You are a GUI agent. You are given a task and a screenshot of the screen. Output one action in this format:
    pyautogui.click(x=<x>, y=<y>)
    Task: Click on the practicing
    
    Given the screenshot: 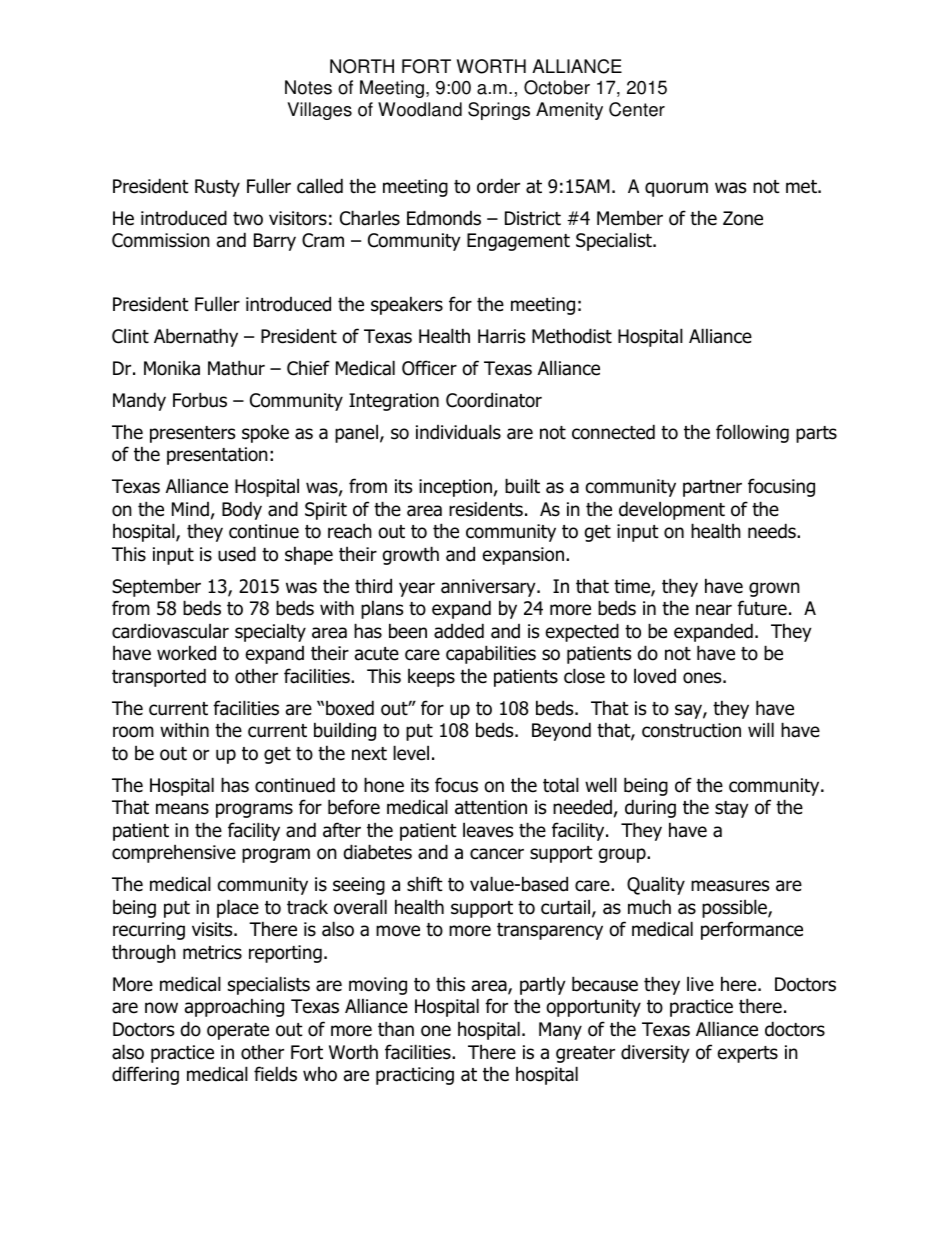 What is the action you would take?
    pyautogui.click(x=415, y=1076)
